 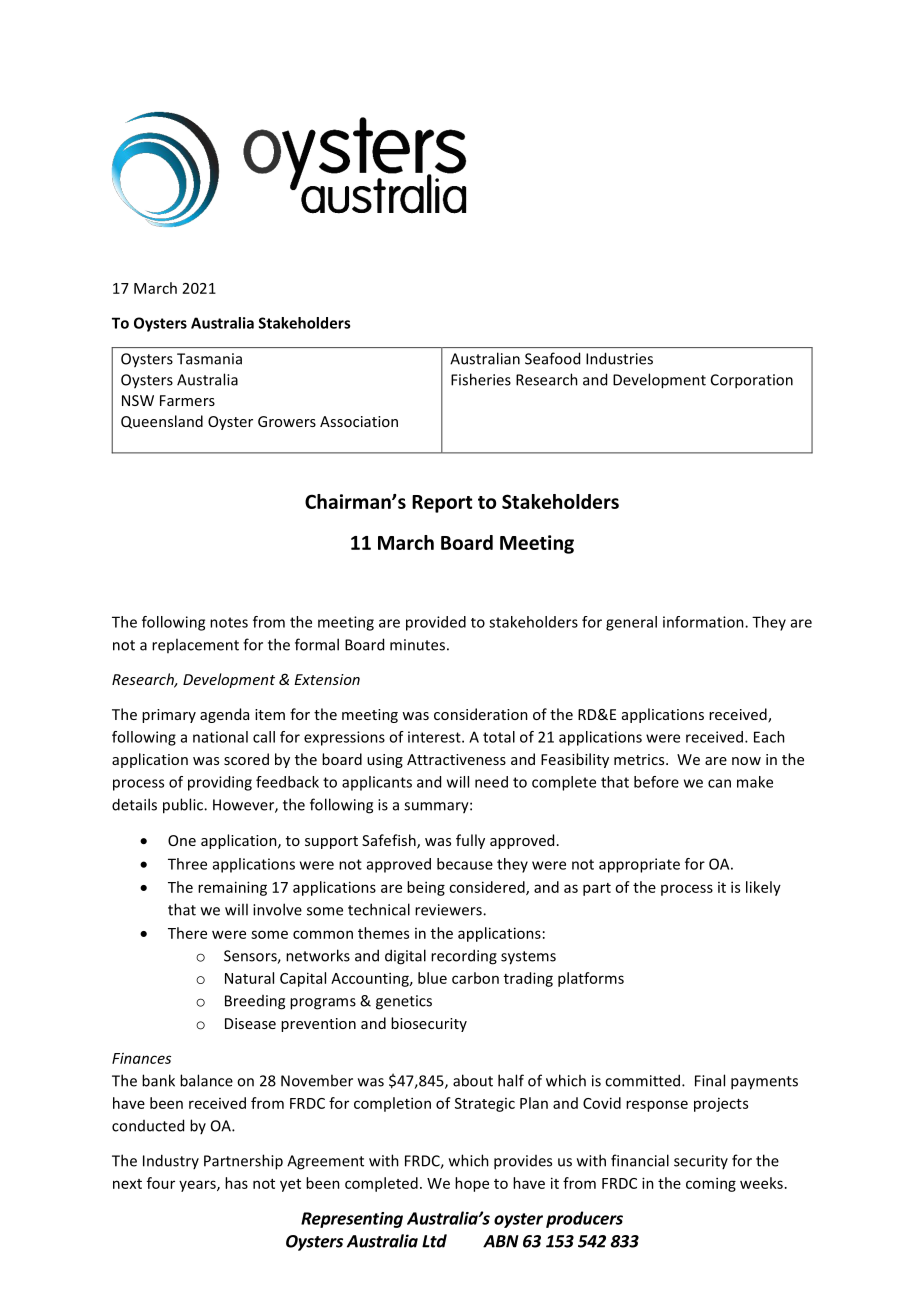 What do you see at coordinates (436, 623) in the page?
I see `provided` at bounding box center [436, 623].
